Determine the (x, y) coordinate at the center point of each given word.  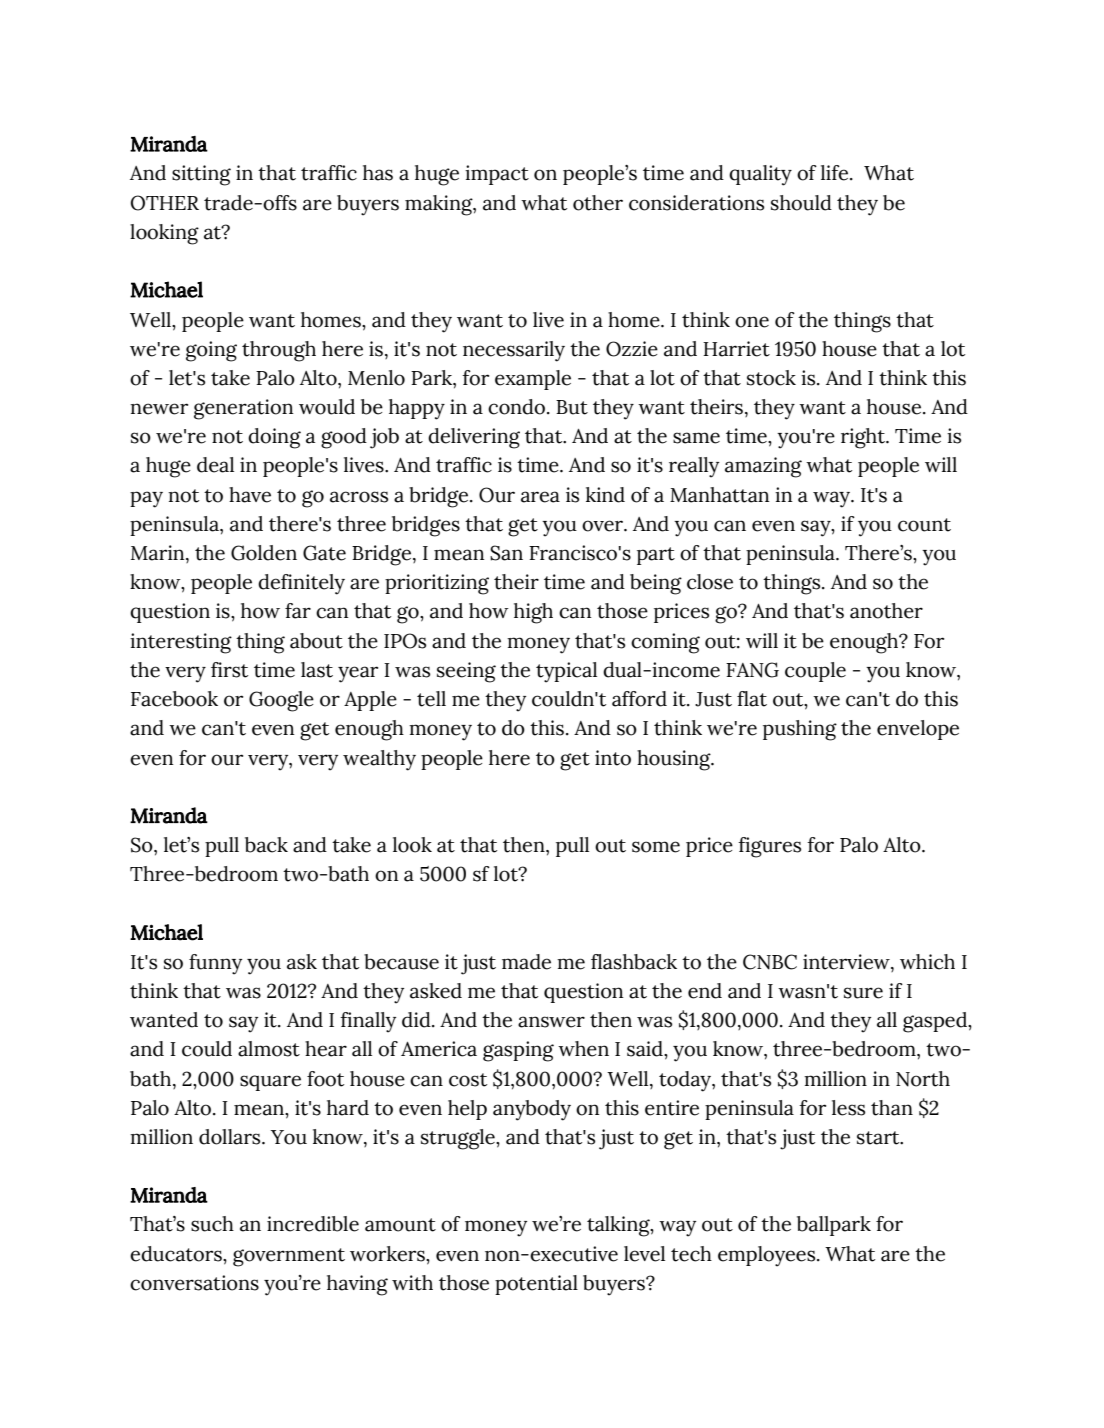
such (212, 1224)
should (801, 203)
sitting (201, 175)
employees (768, 1256)
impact (497, 175)
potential (536, 1285)
